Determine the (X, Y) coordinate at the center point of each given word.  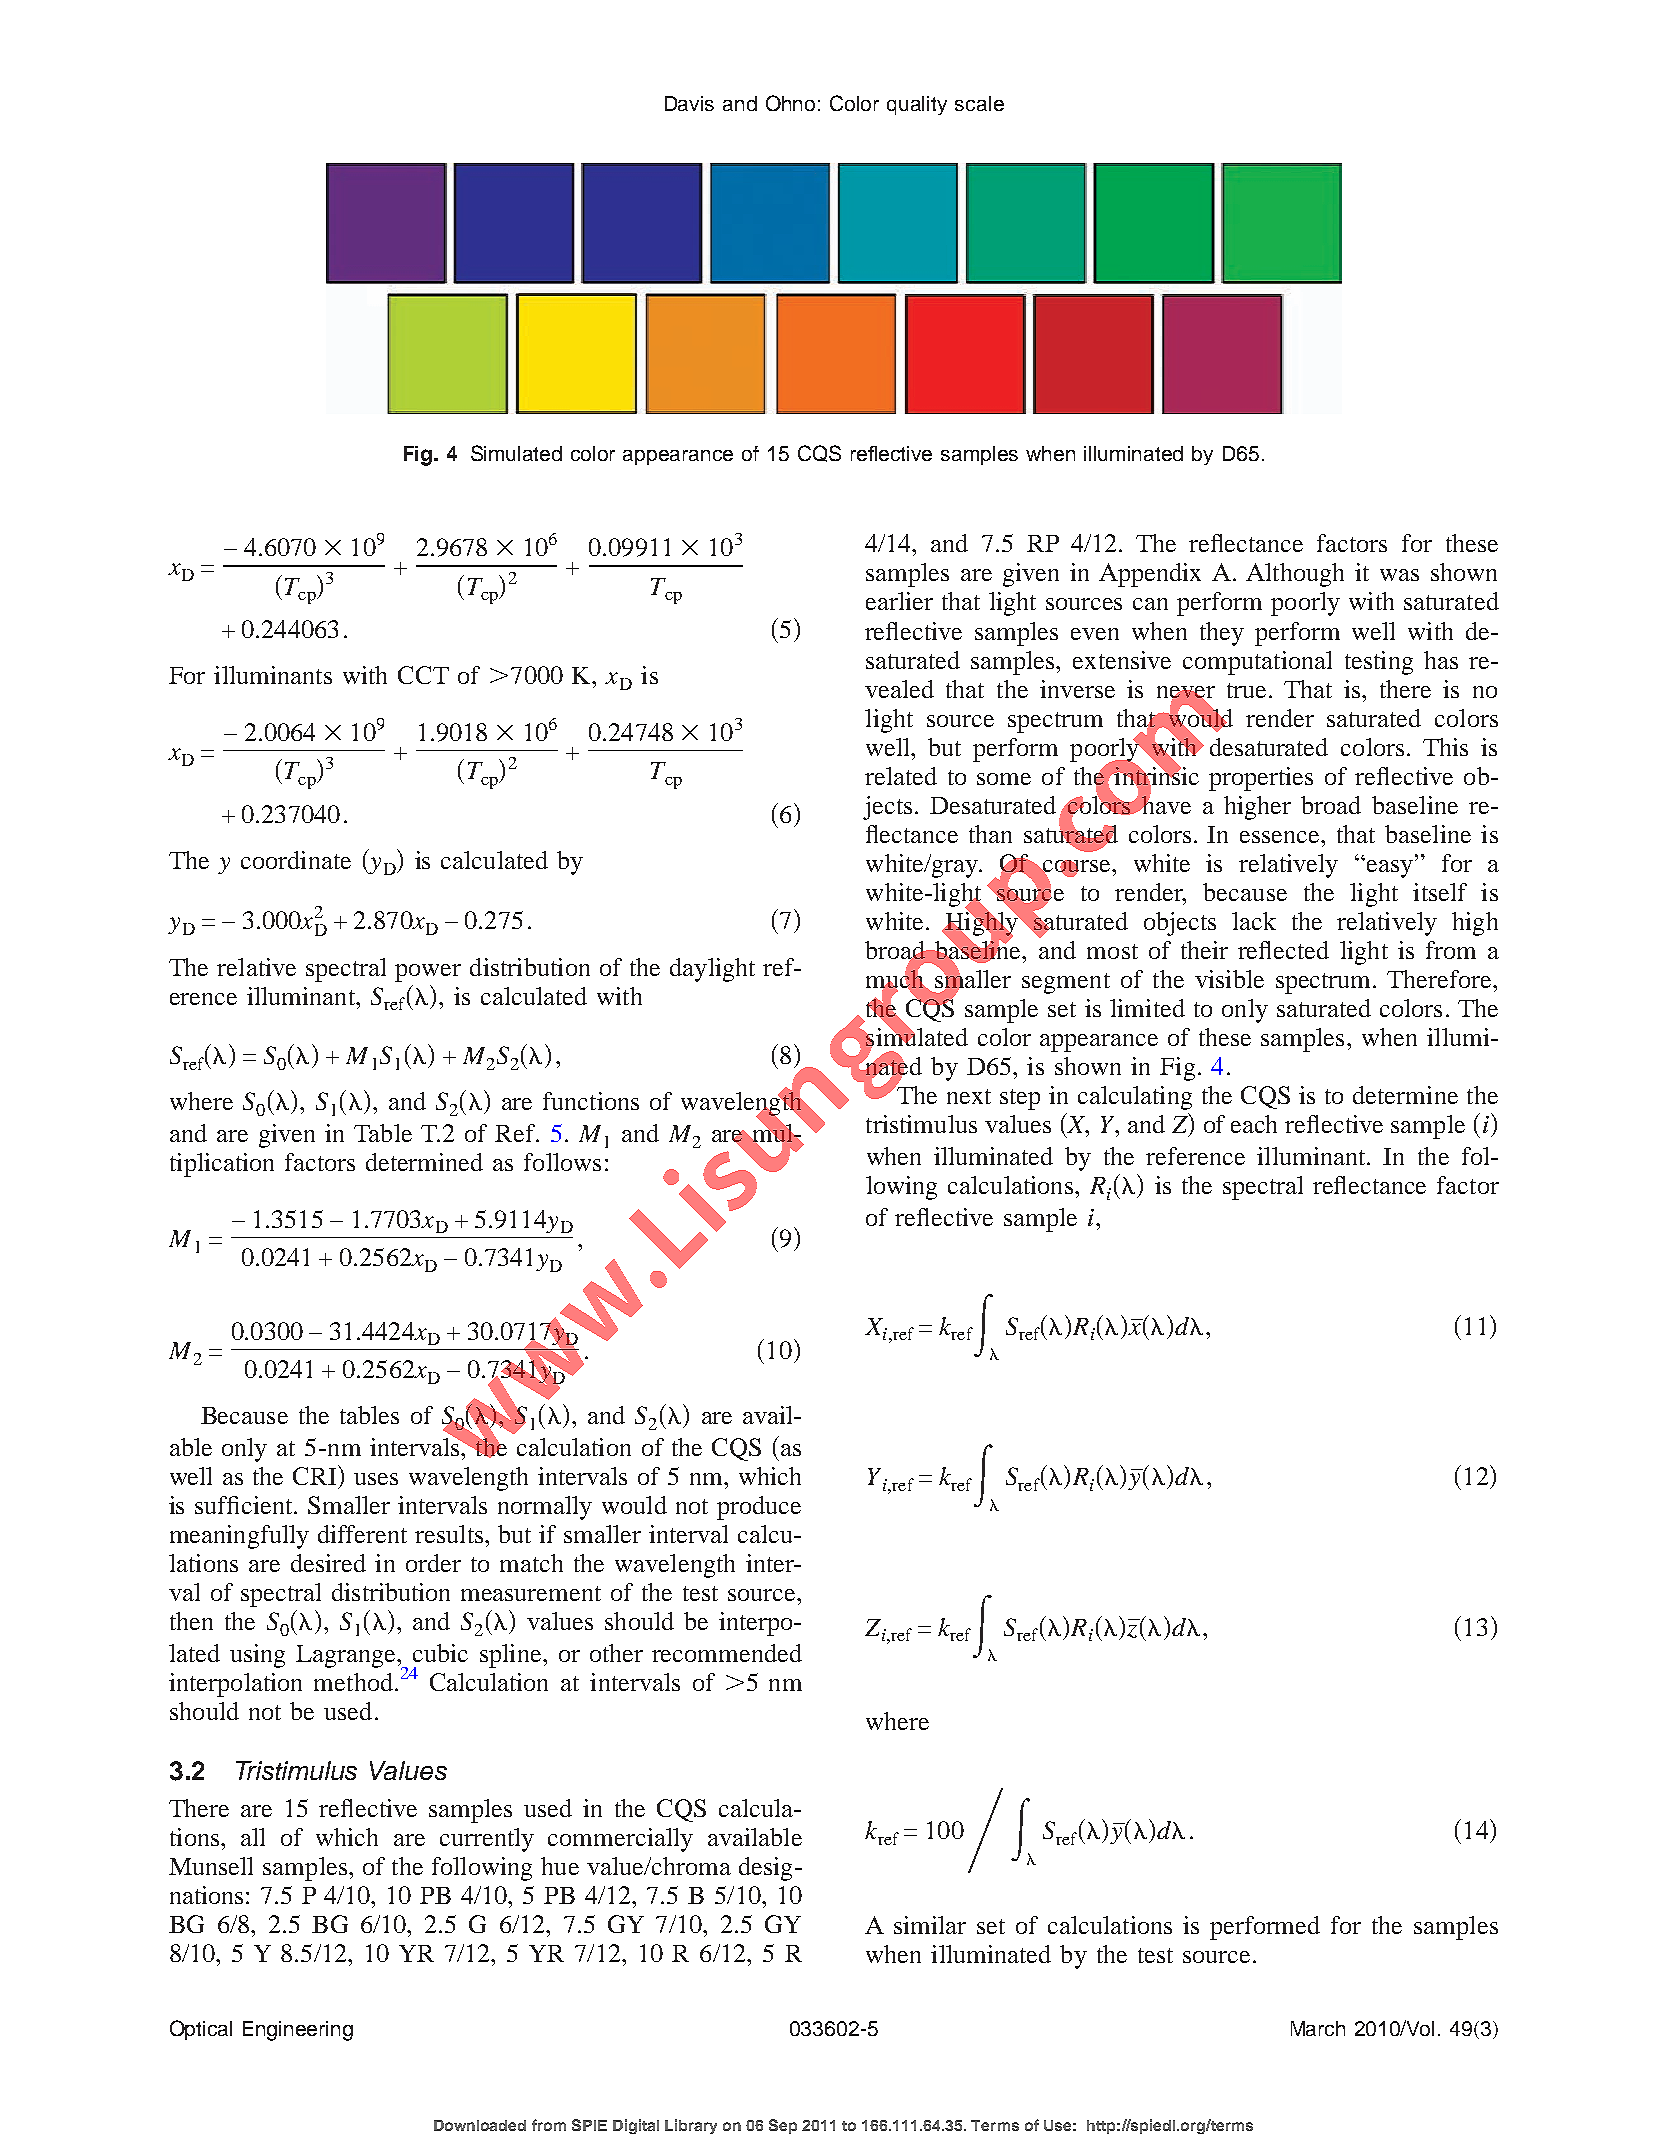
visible (1229, 979)
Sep (783, 2126)
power (428, 973)
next (969, 1096)
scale (979, 103)
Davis (689, 103)
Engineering (298, 2031)
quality (917, 105)
